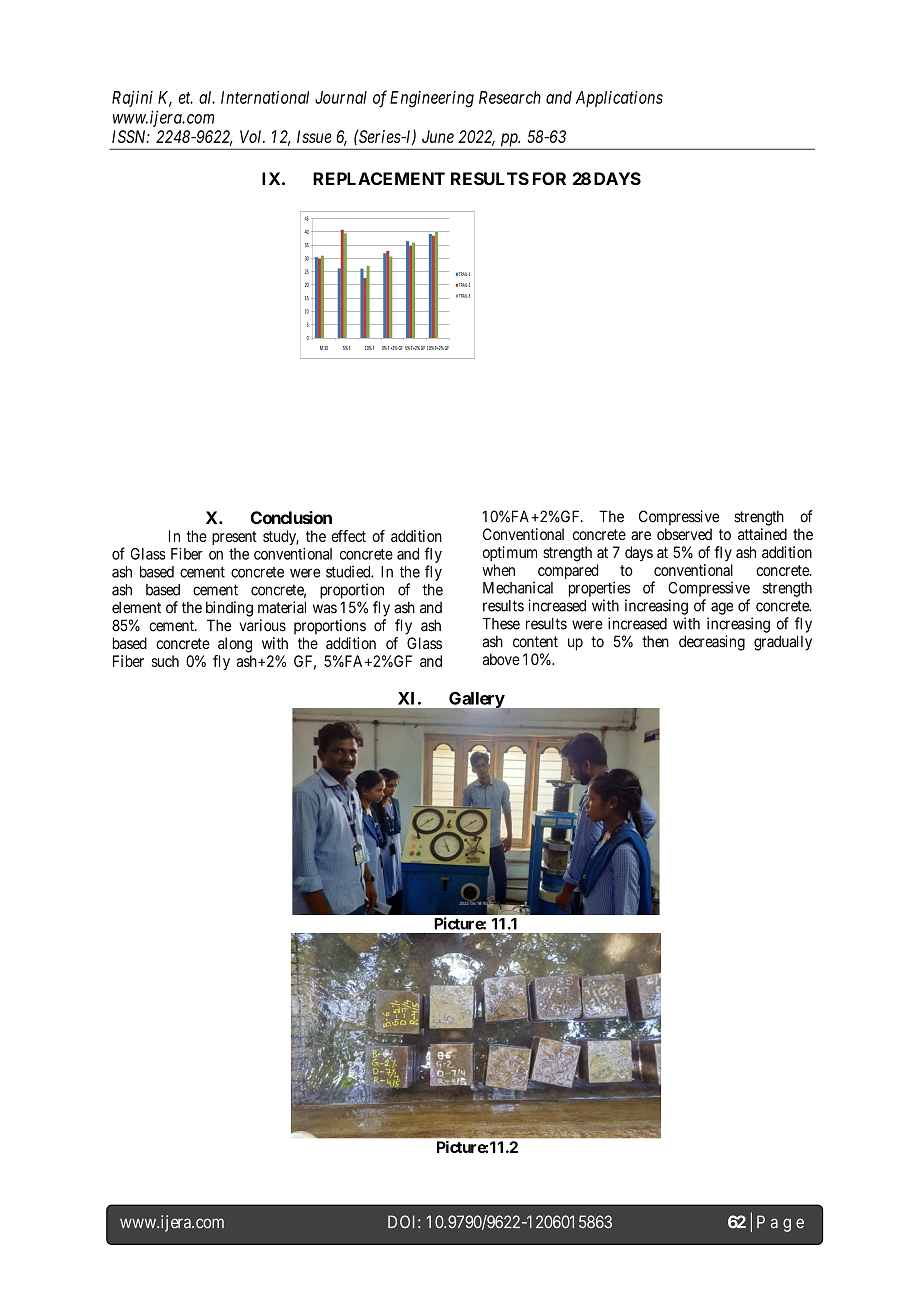  Describe the element at coordinates (432, 99) in the screenshot. I see `Engineering` at that location.
